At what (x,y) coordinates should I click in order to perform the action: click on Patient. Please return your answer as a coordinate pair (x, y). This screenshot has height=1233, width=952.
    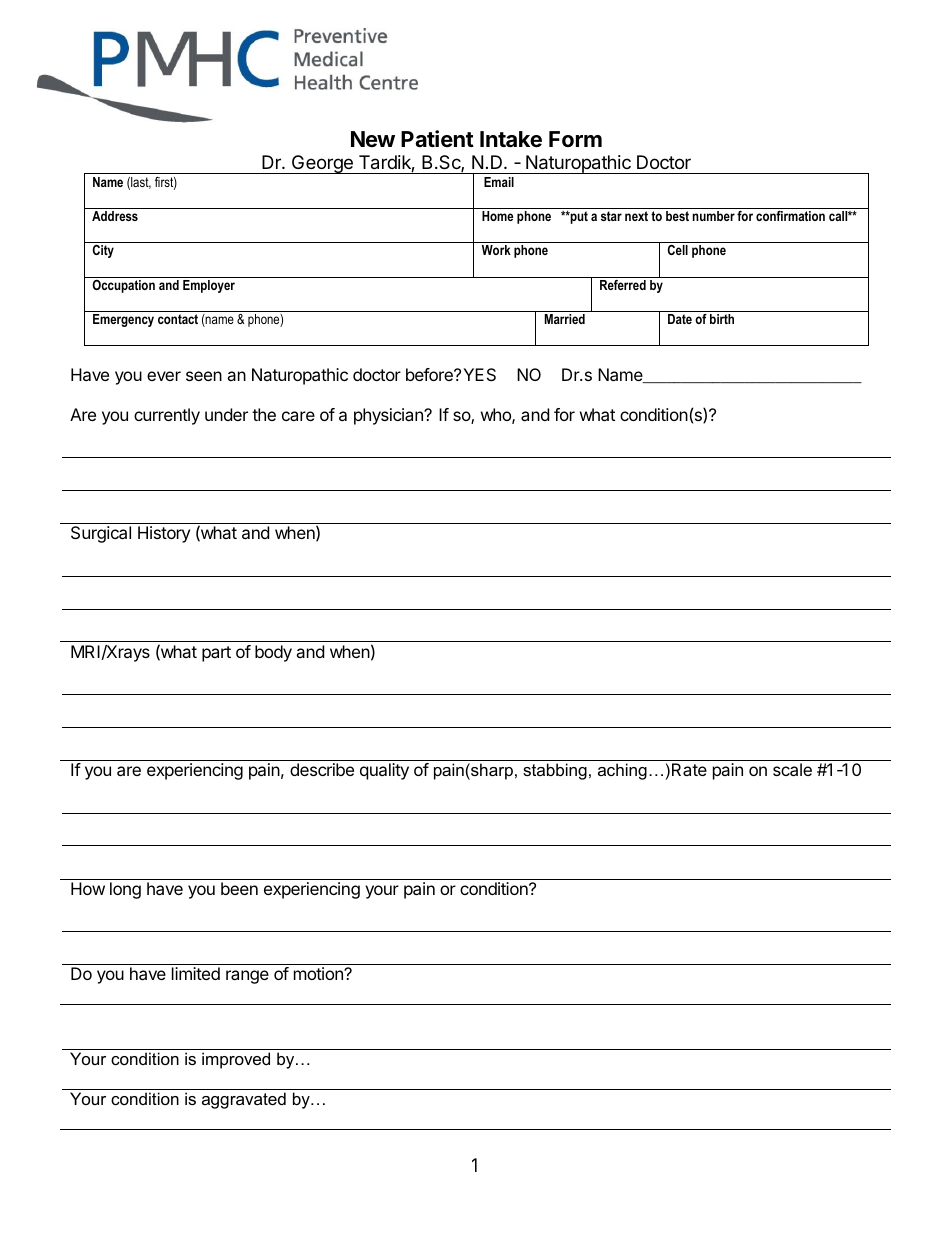
    Looking at the image, I should click on (437, 139).
